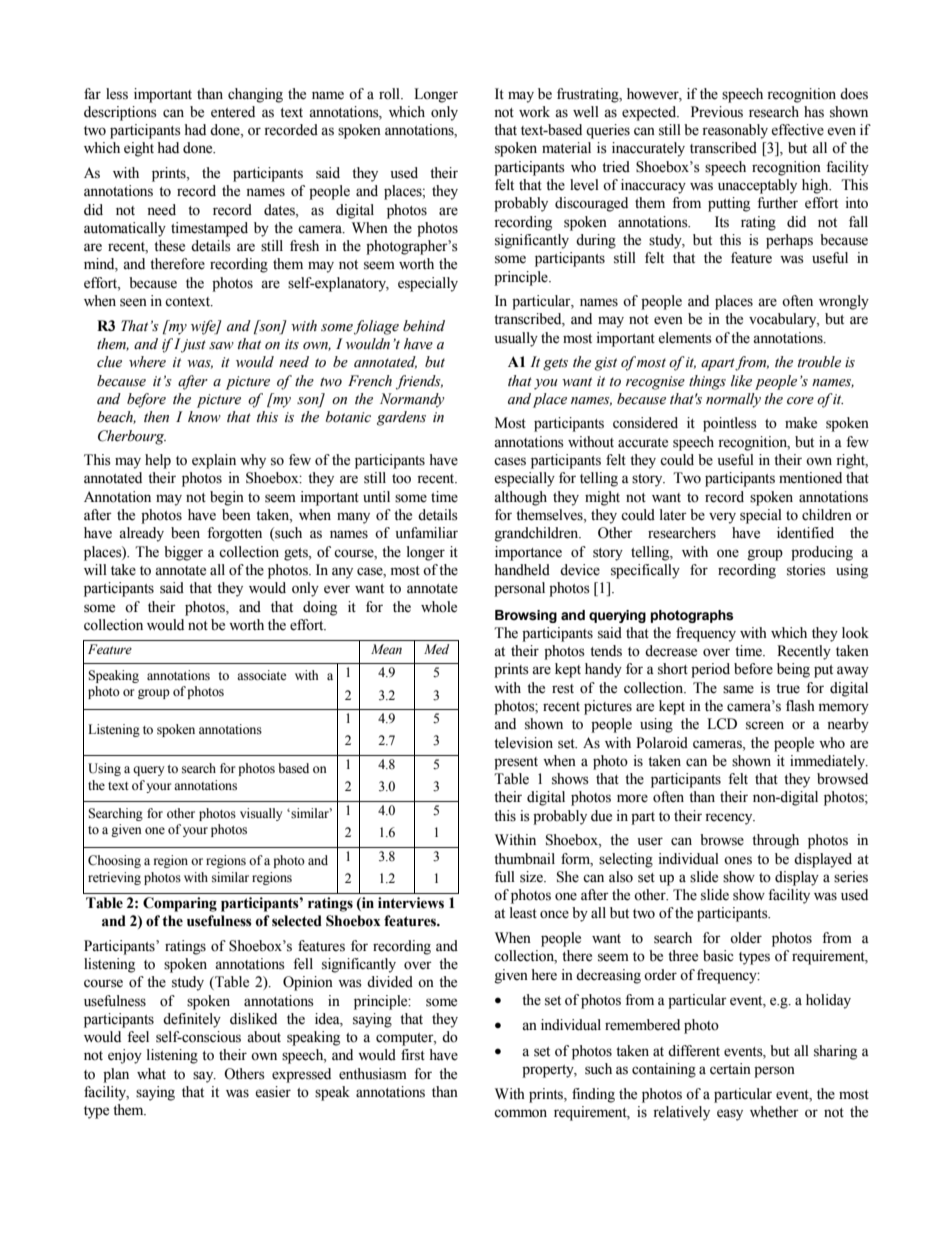 The height and width of the image is (1233, 952). I want to click on stories, so click(806, 570).
